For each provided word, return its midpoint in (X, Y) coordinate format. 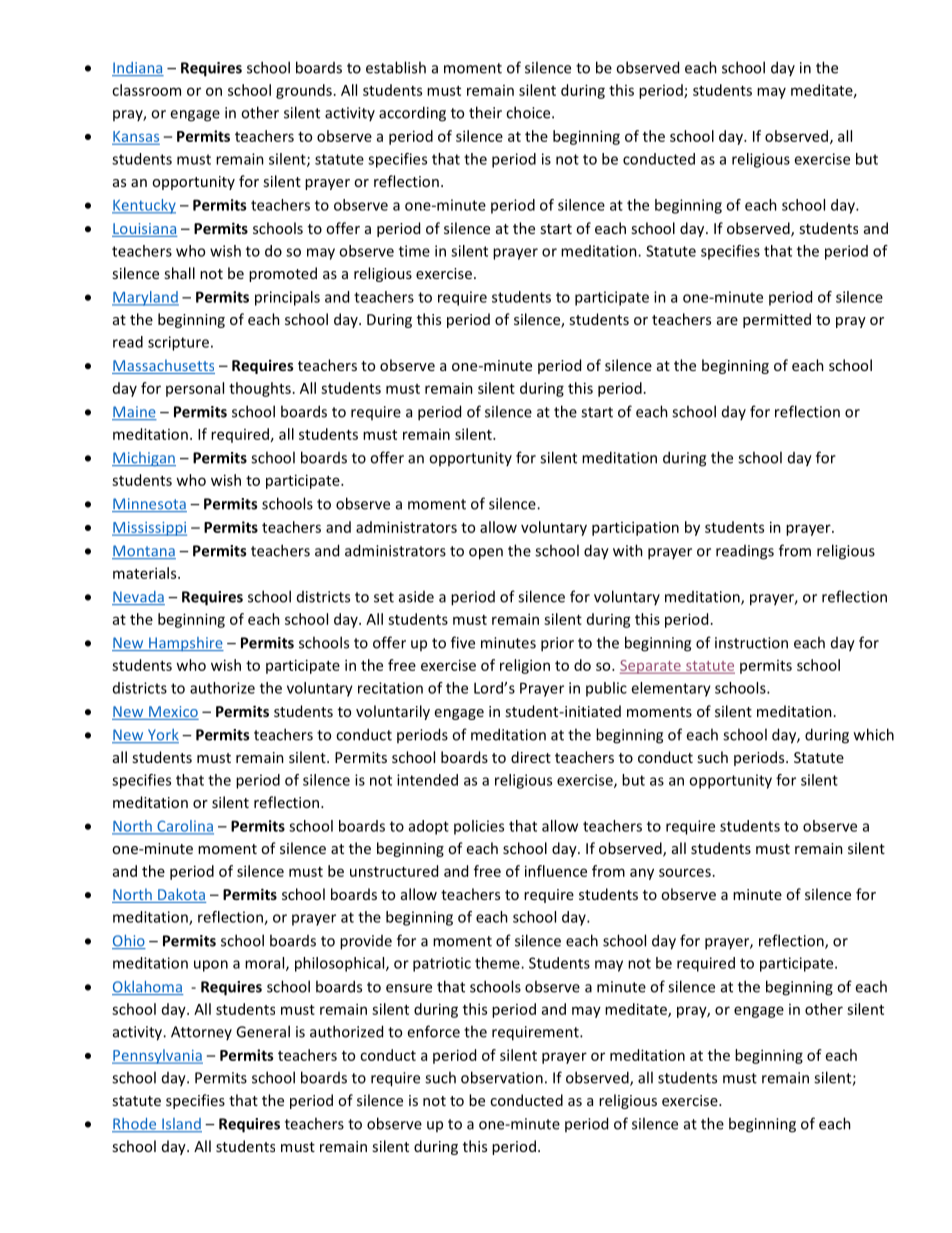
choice (529, 112)
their (485, 112)
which (874, 734)
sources (685, 872)
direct (531, 757)
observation (502, 1077)
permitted (777, 320)
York (162, 736)
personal (195, 389)
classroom (146, 90)
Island (181, 1125)
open (486, 554)
